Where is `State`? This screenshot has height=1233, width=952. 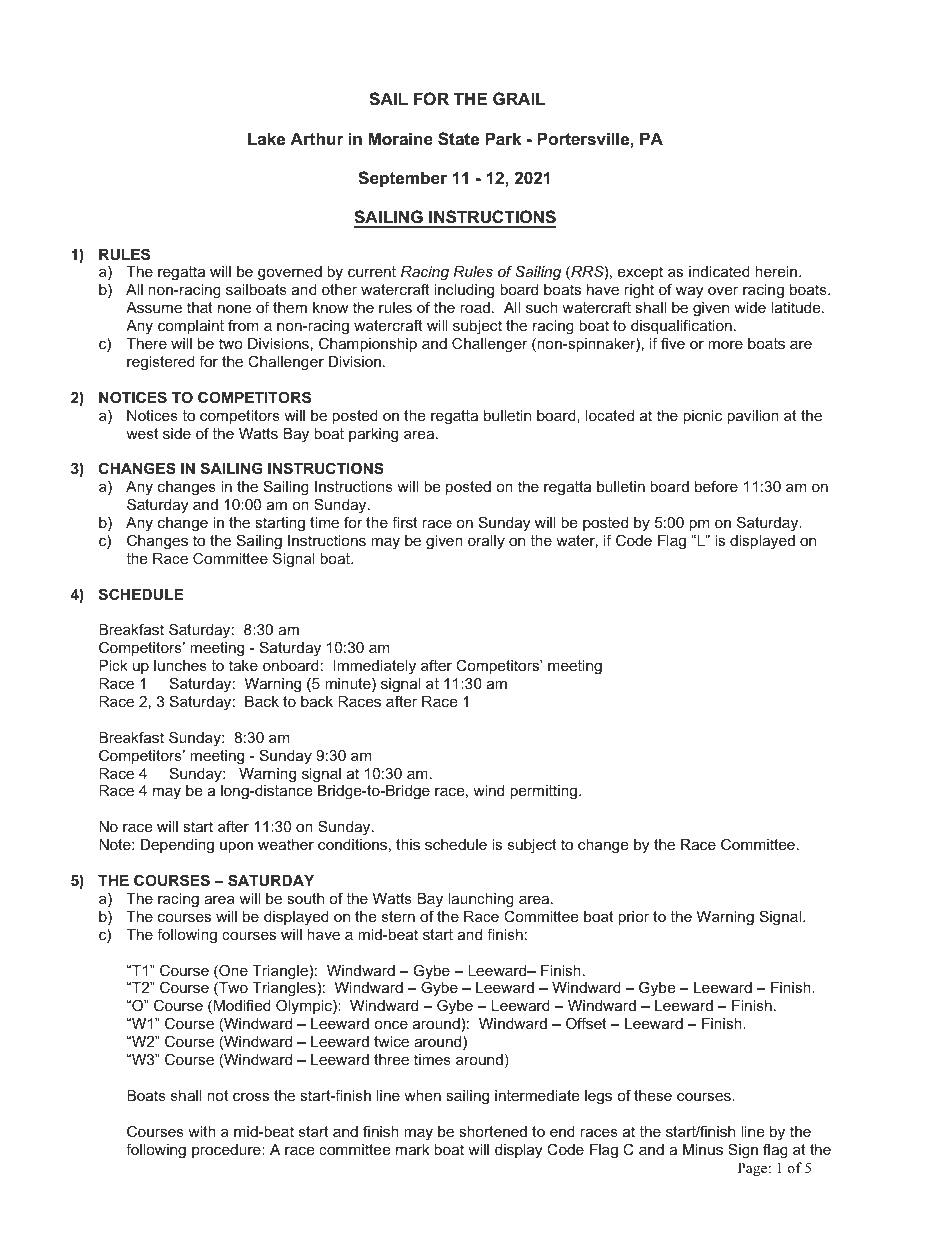 State is located at coordinates (458, 139).
